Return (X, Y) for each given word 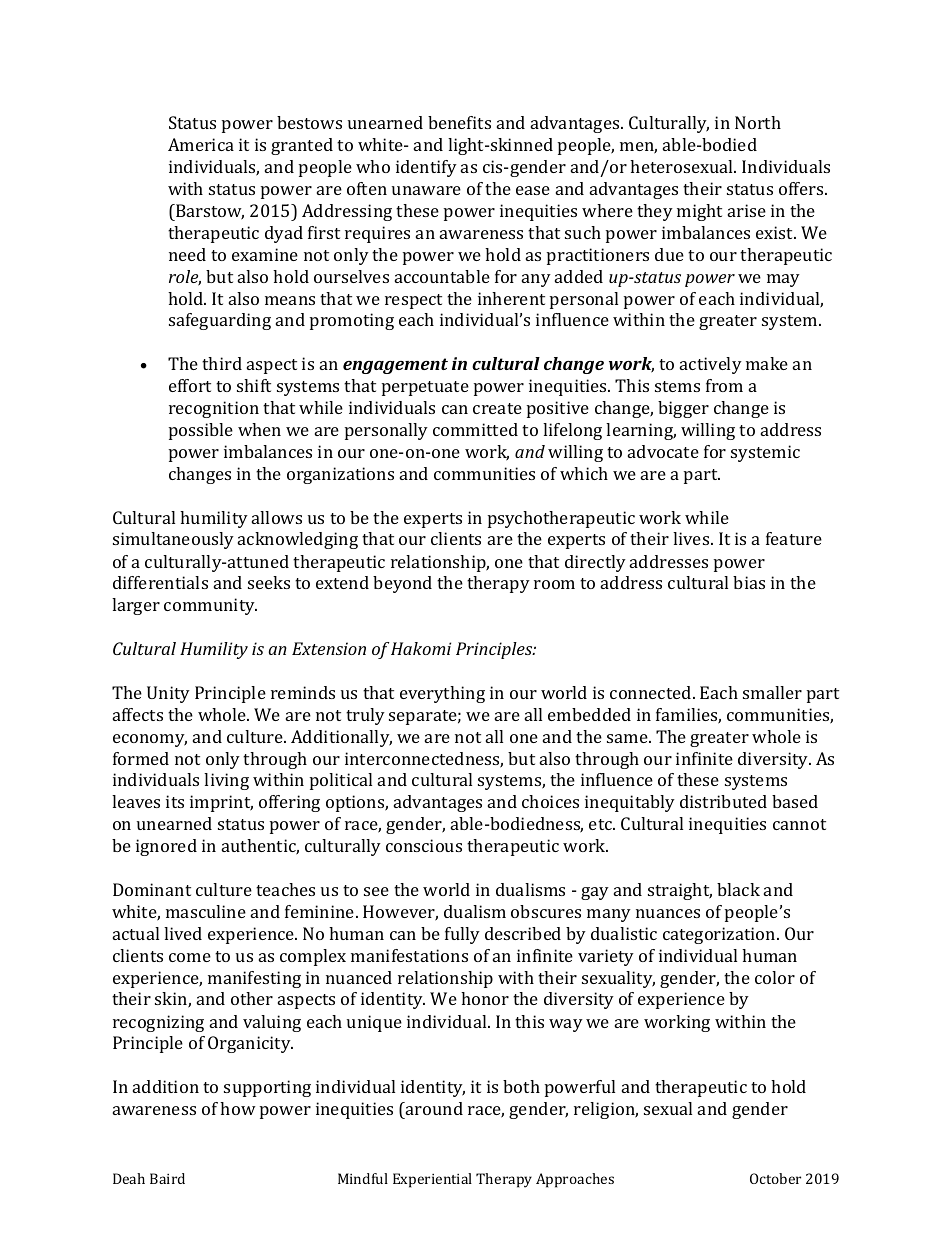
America (201, 144)
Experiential (432, 1180)
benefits (459, 122)
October (775, 1178)
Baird (167, 1178)
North (758, 122)
